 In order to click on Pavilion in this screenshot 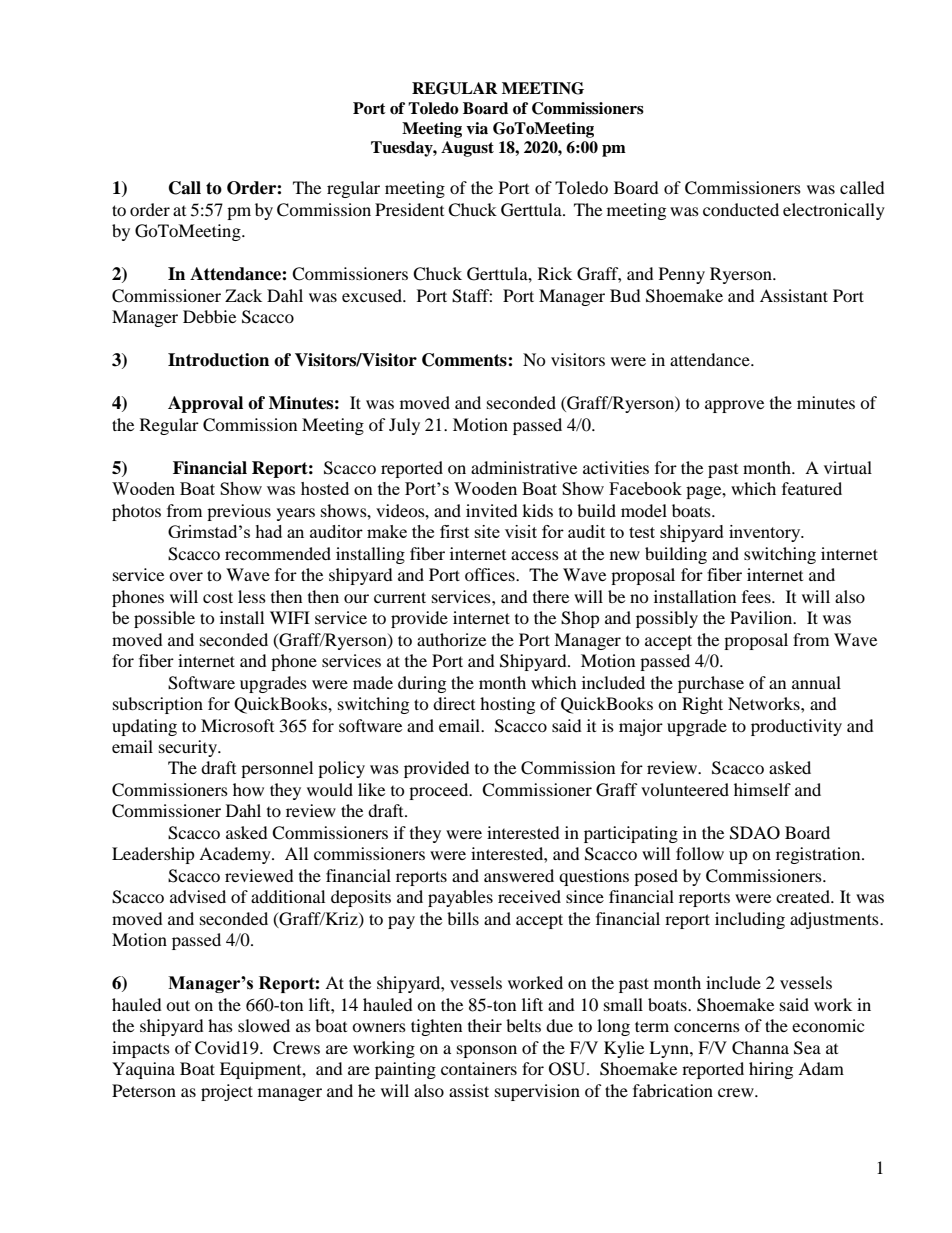, I will do `click(762, 617)`.
